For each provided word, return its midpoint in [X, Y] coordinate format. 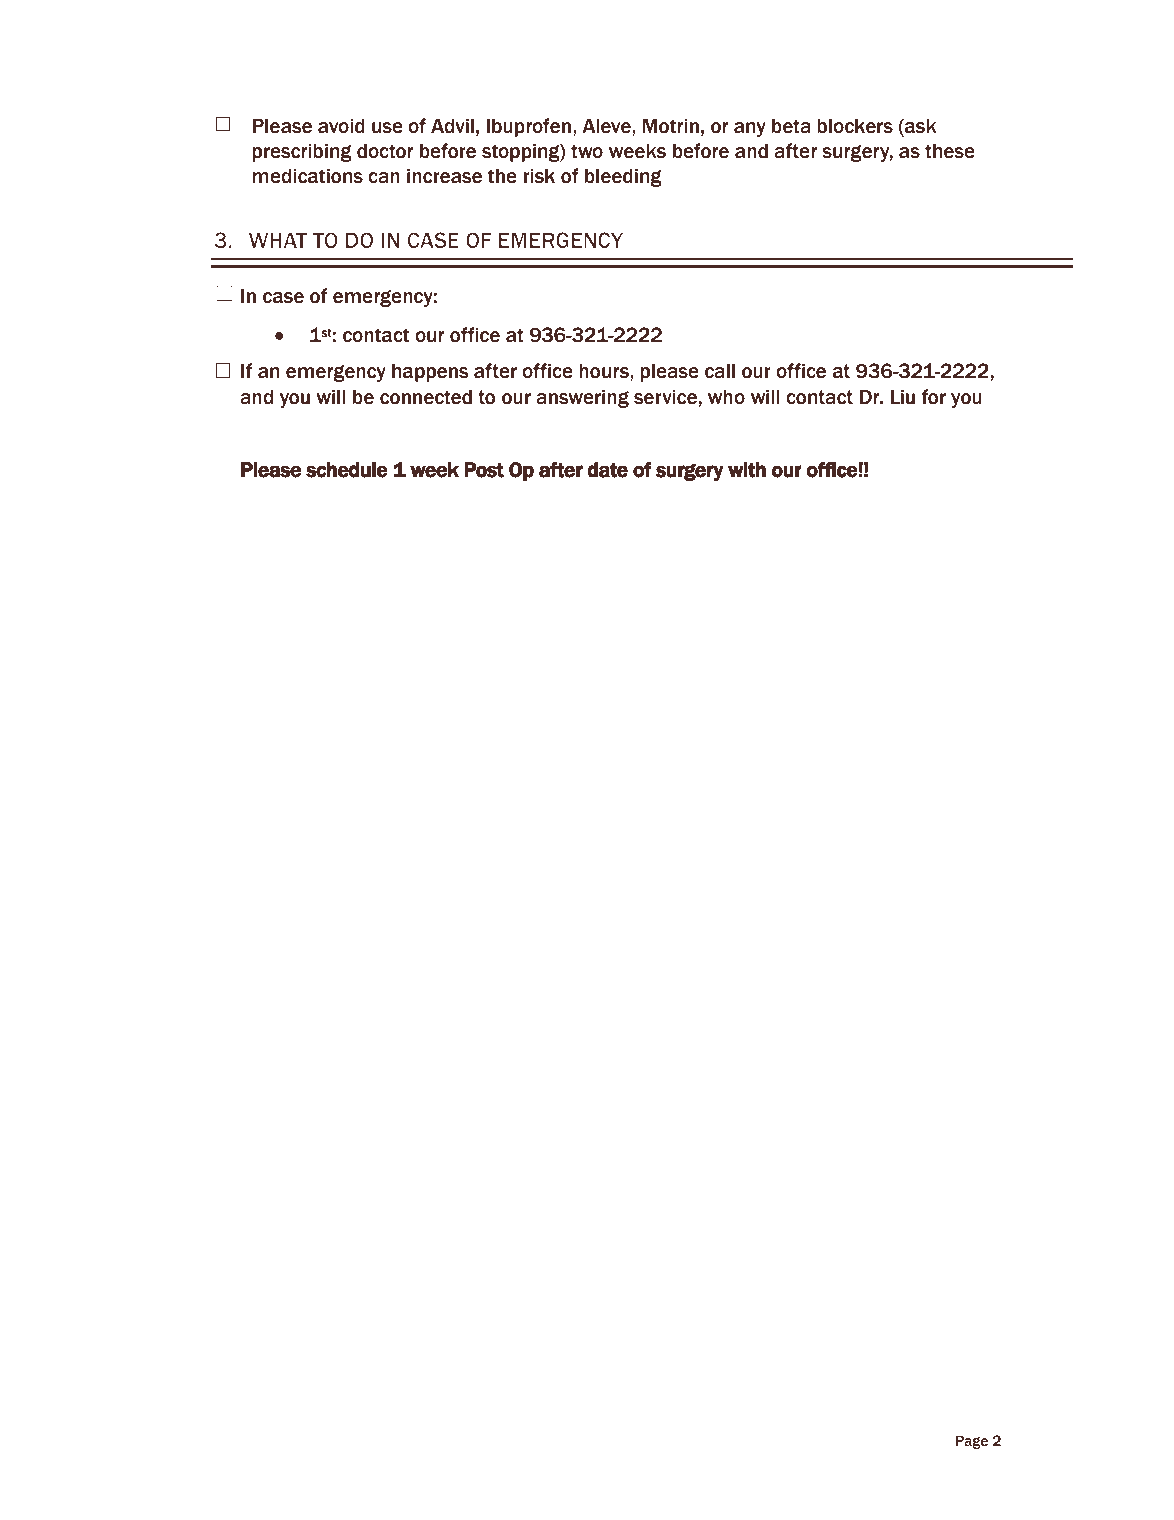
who [726, 397]
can [384, 178]
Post [484, 470]
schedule [347, 470]
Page [972, 1442]
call [720, 371]
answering [582, 398]
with [747, 470]
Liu [902, 397]
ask [920, 126]
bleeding [623, 177]
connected [426, 397]
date [607, 470]
